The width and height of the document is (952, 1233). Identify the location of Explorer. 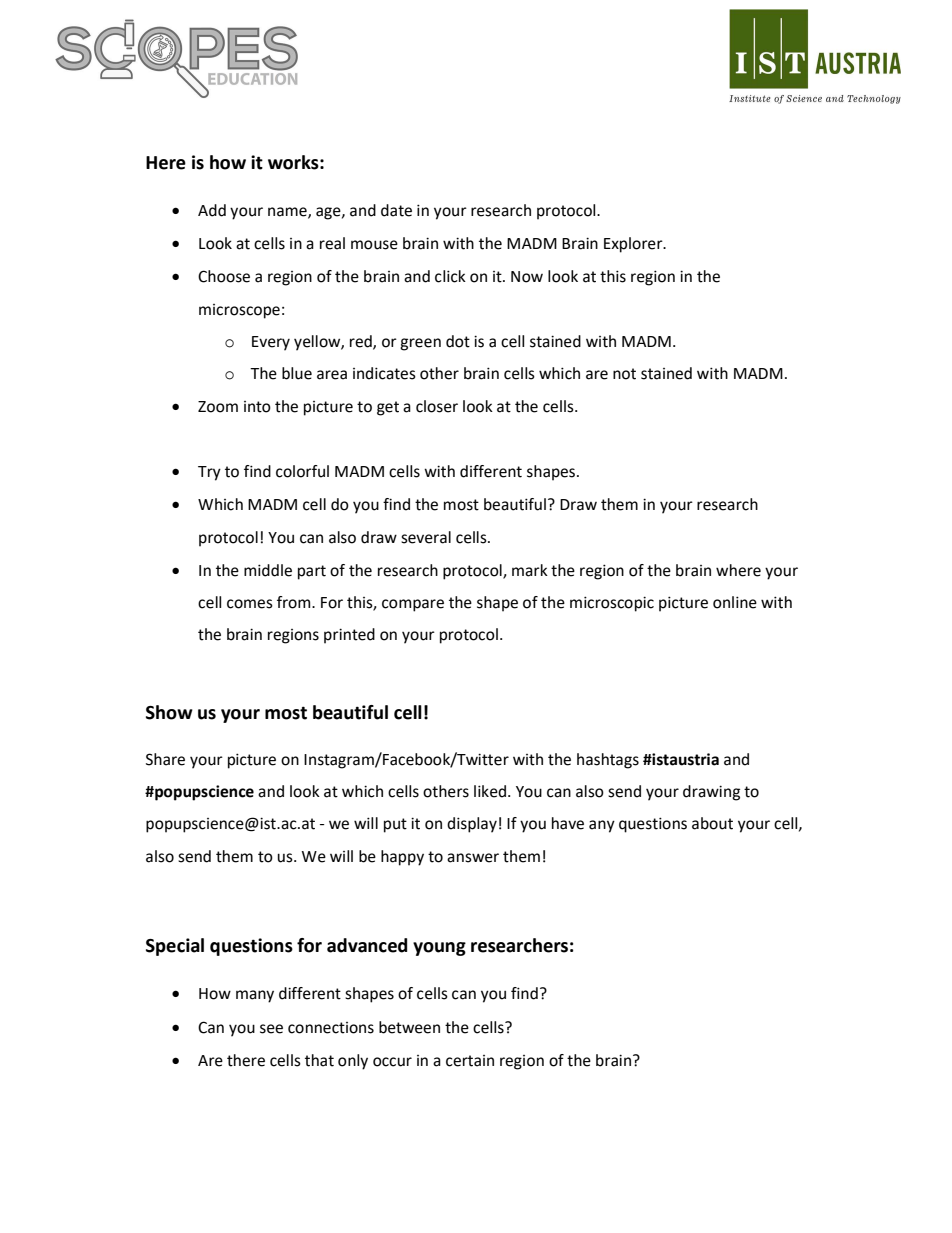
(634, 245).
